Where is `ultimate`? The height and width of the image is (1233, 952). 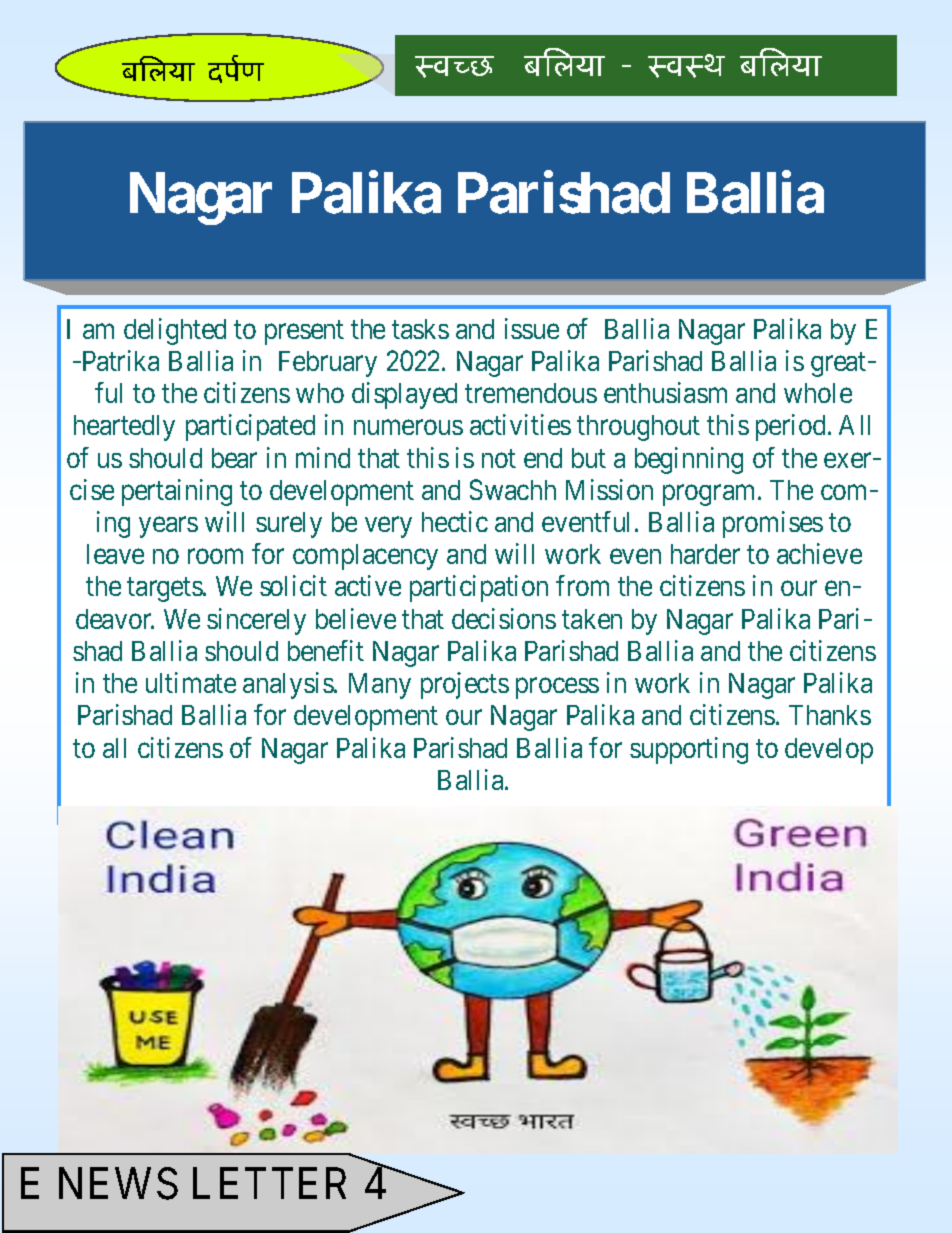 ultimate is located at coordinates (191, 682).
